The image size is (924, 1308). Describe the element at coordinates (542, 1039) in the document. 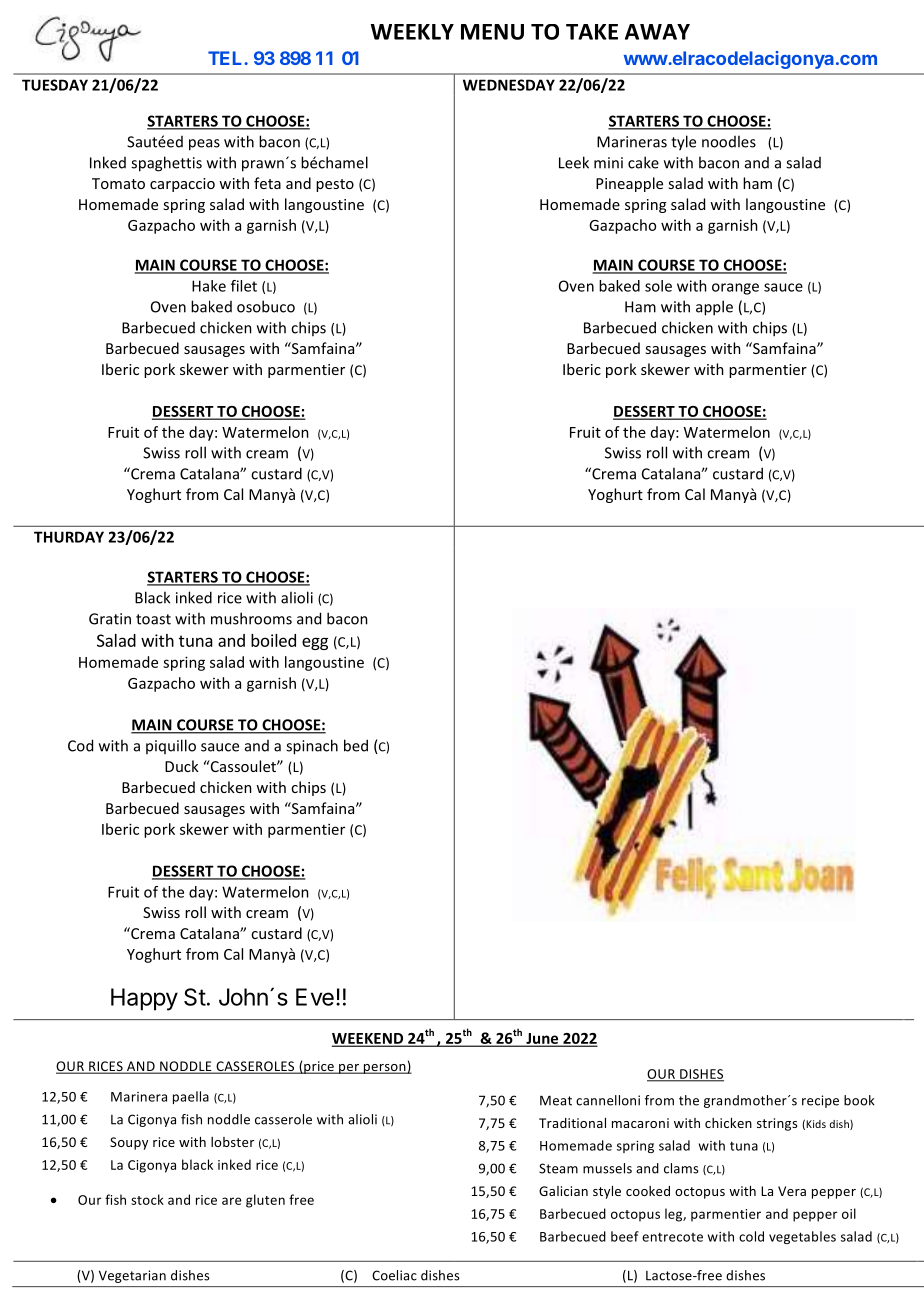

I see `June` at that location.
